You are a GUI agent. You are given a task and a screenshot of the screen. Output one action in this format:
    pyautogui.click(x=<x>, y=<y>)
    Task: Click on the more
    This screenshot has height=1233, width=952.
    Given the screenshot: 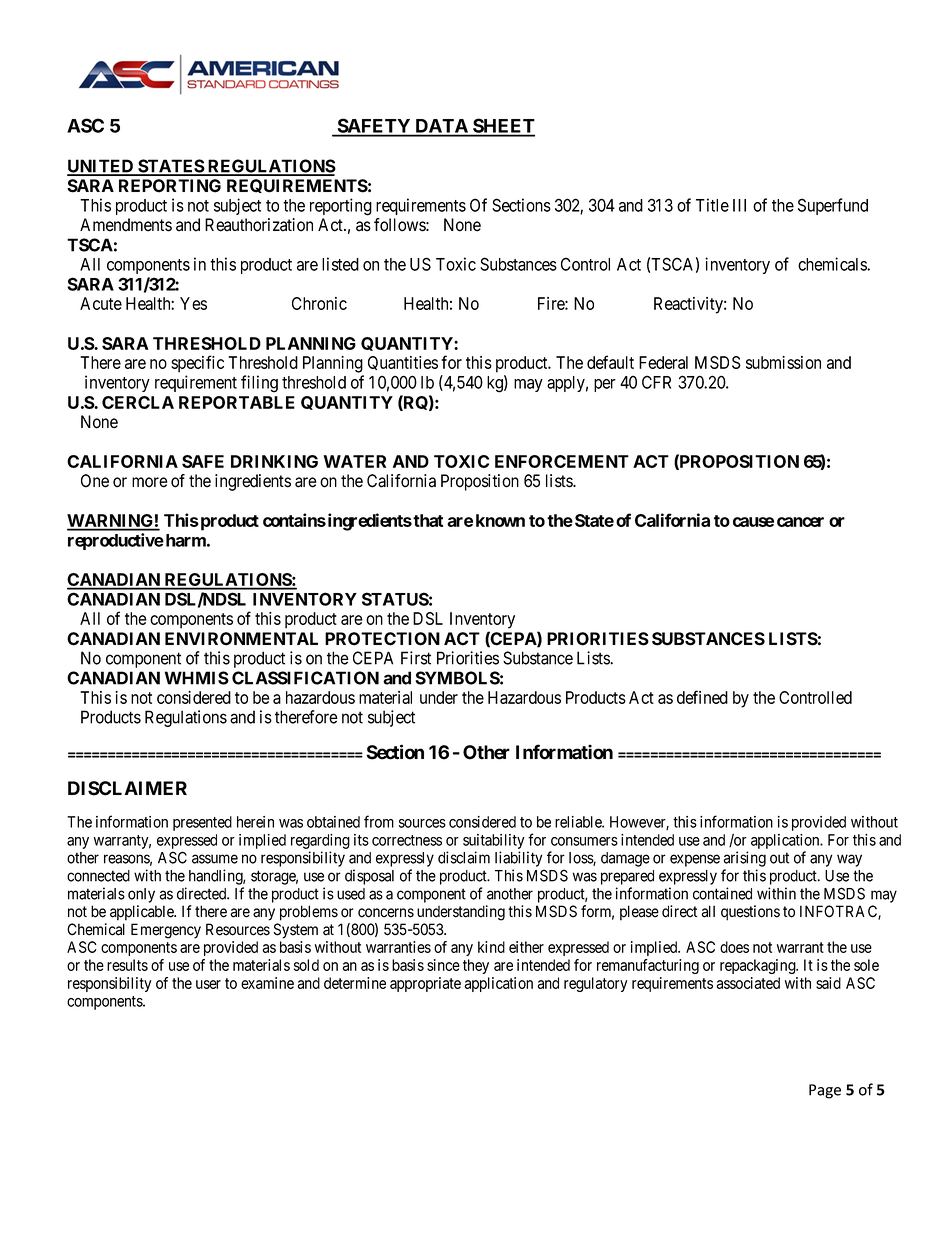 What is the action you would take?
    pyautogui.click(x=150, y=482)
